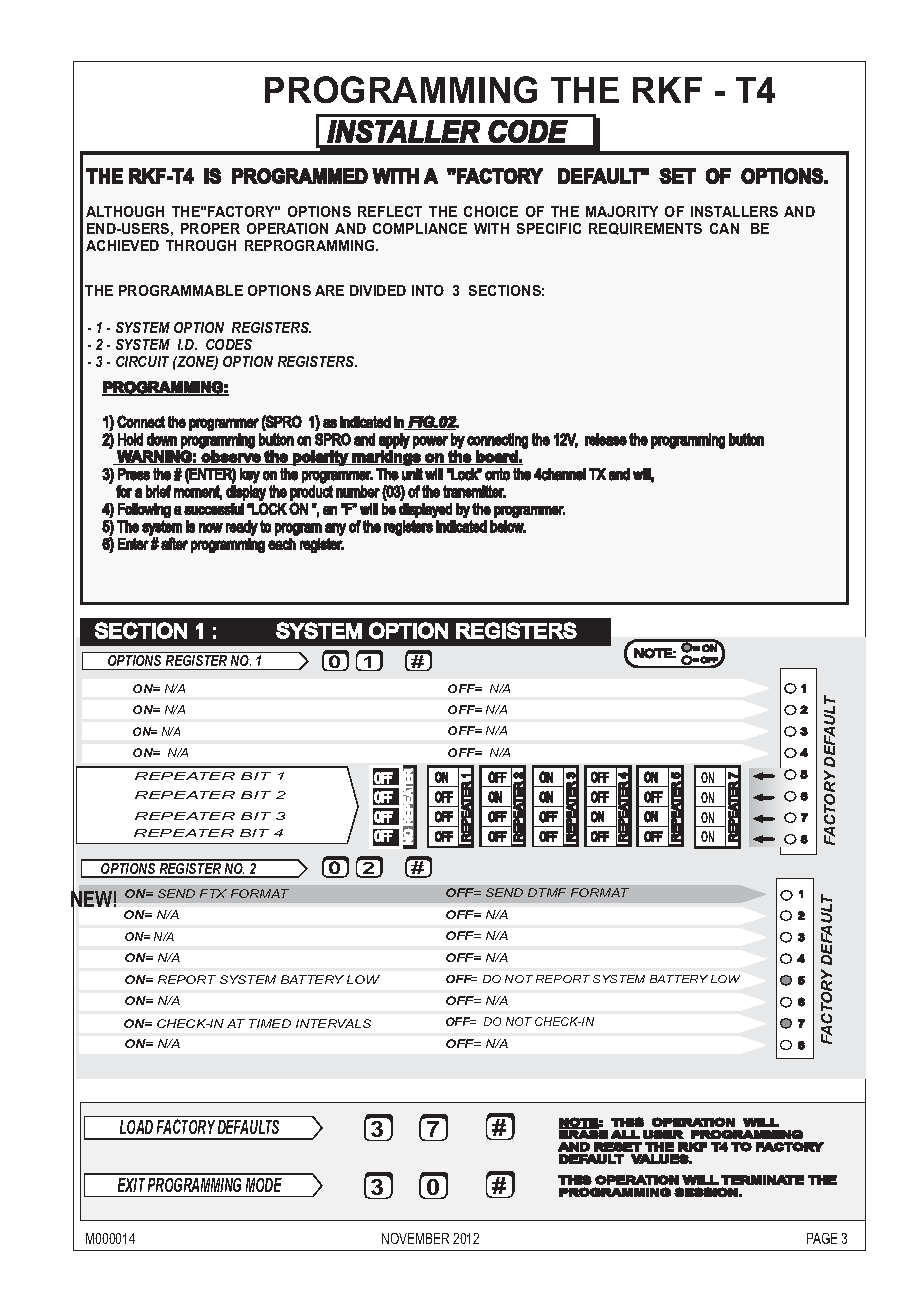  Describe the element at coordinates (415, 1238) in the image. I see `NOVEMBER` at that location.
